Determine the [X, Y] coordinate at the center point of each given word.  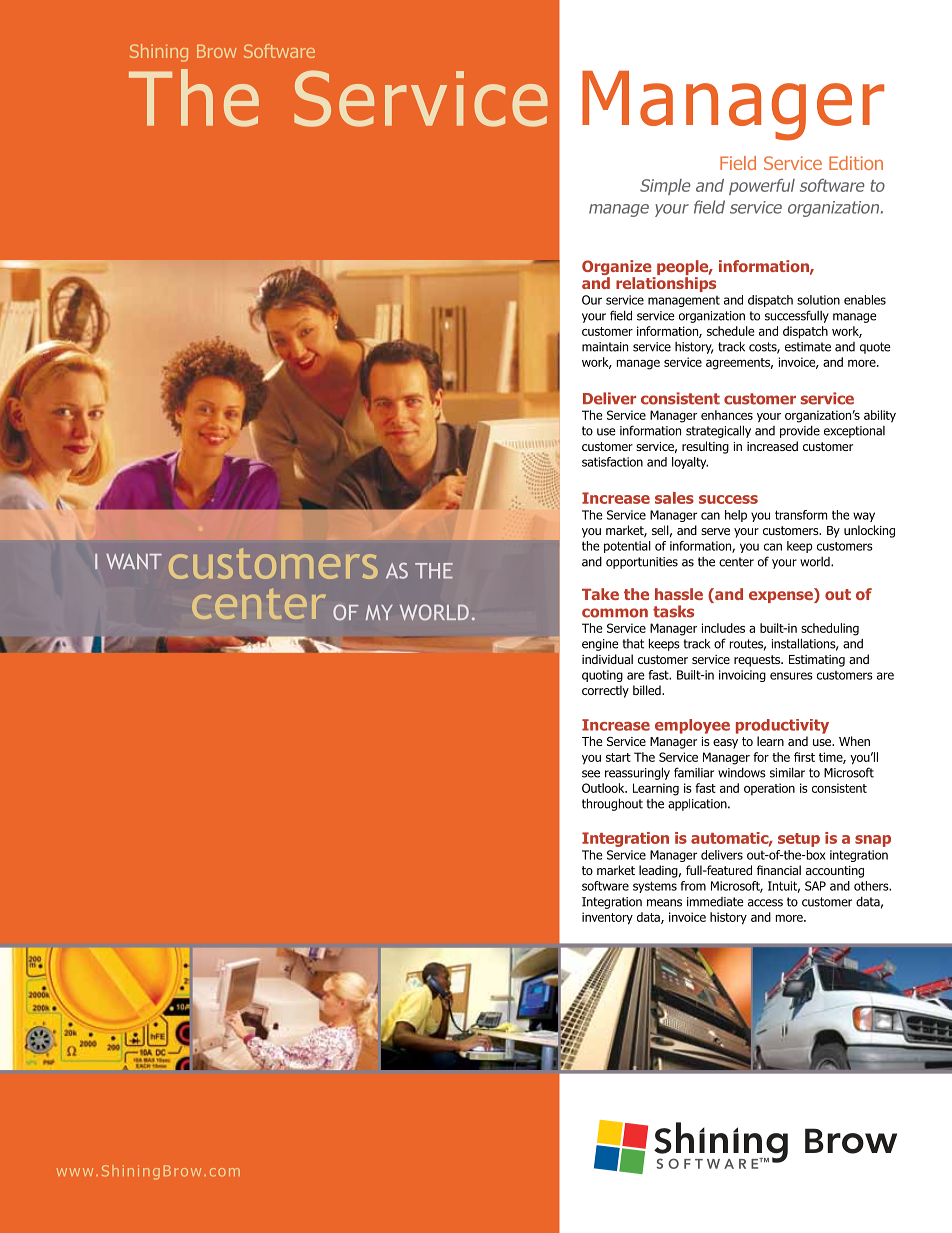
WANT [134, 561]
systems [655, 887]
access [765, 903]
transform [801, 515]
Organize [618, 269]
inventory [607, 918]
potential [627, 547]
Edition [856, 163]
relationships [666, 284]
